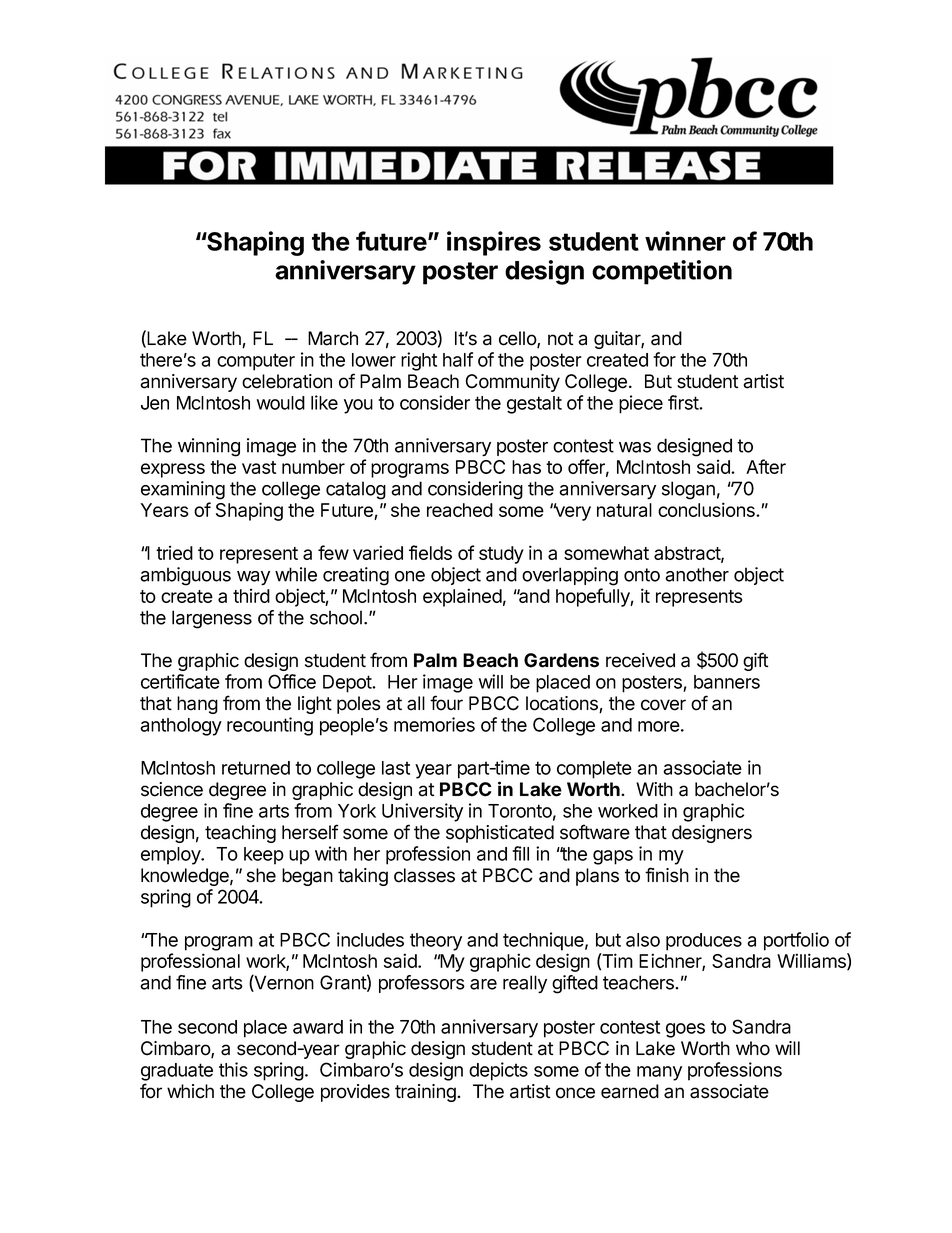 The image size is (952, 1233). I want to click on winner, so click(685, 241).
